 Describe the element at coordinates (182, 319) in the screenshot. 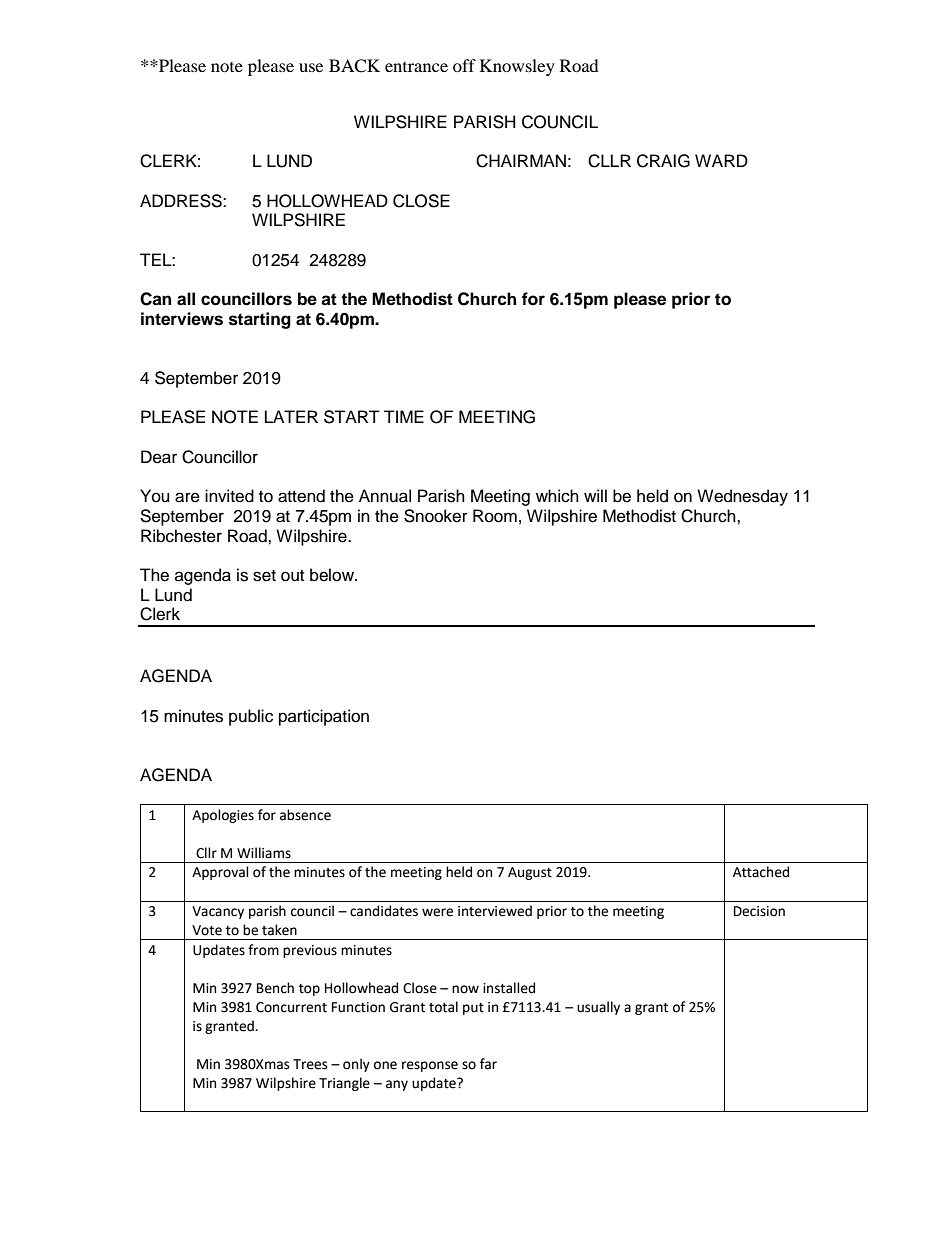

I see `interviews` at that location.
